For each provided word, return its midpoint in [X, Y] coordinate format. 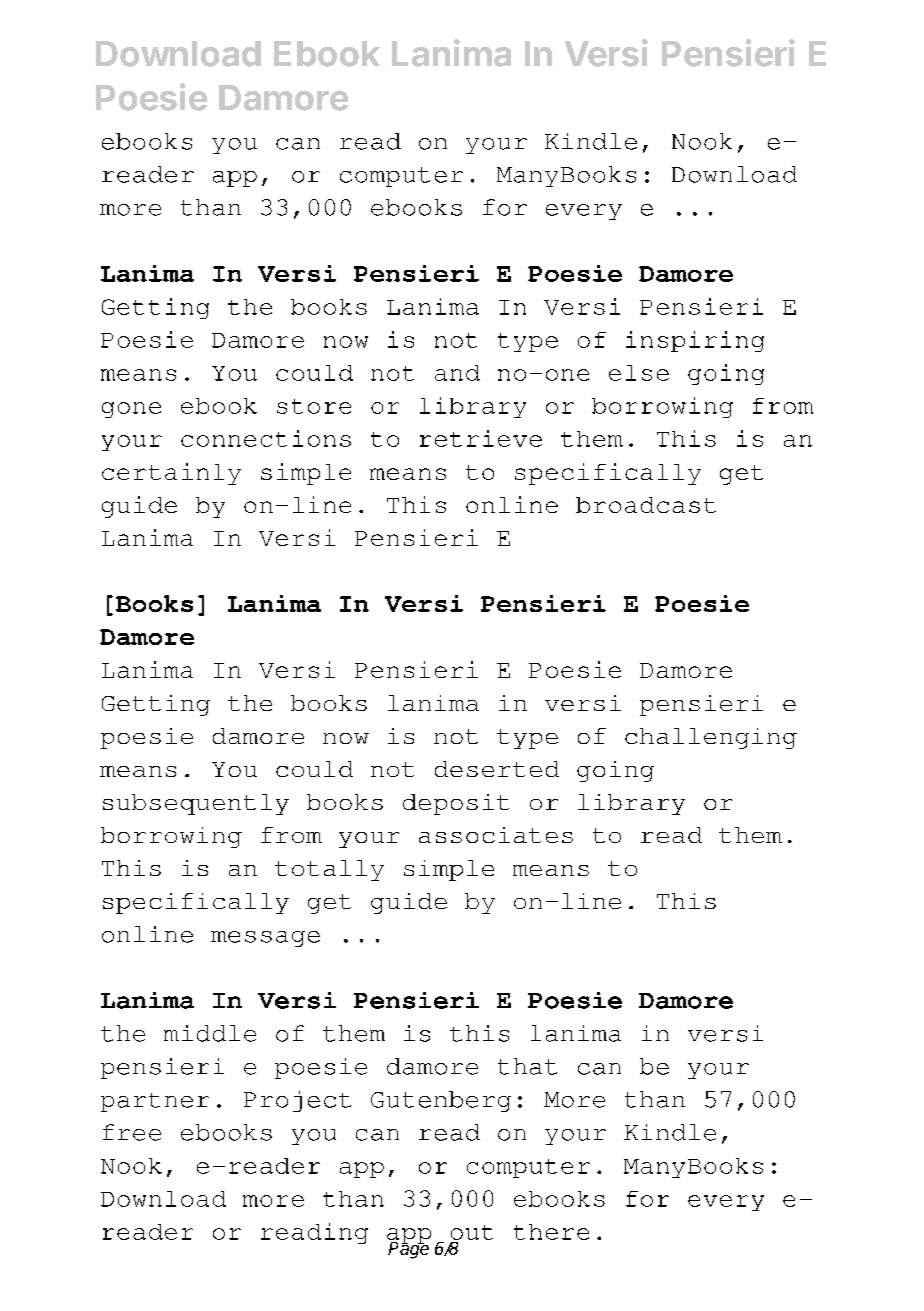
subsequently [196, 804]
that [527, 1066]
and [457, 373]
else [639, 373]
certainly [171, 474]
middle [210, 1033]
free [132, 1132]
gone [131, 410]
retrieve [481, 438]
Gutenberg [441, 1101]
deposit [456, 804]
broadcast [646, 505]
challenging [711, 738]
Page [408, 1249]
